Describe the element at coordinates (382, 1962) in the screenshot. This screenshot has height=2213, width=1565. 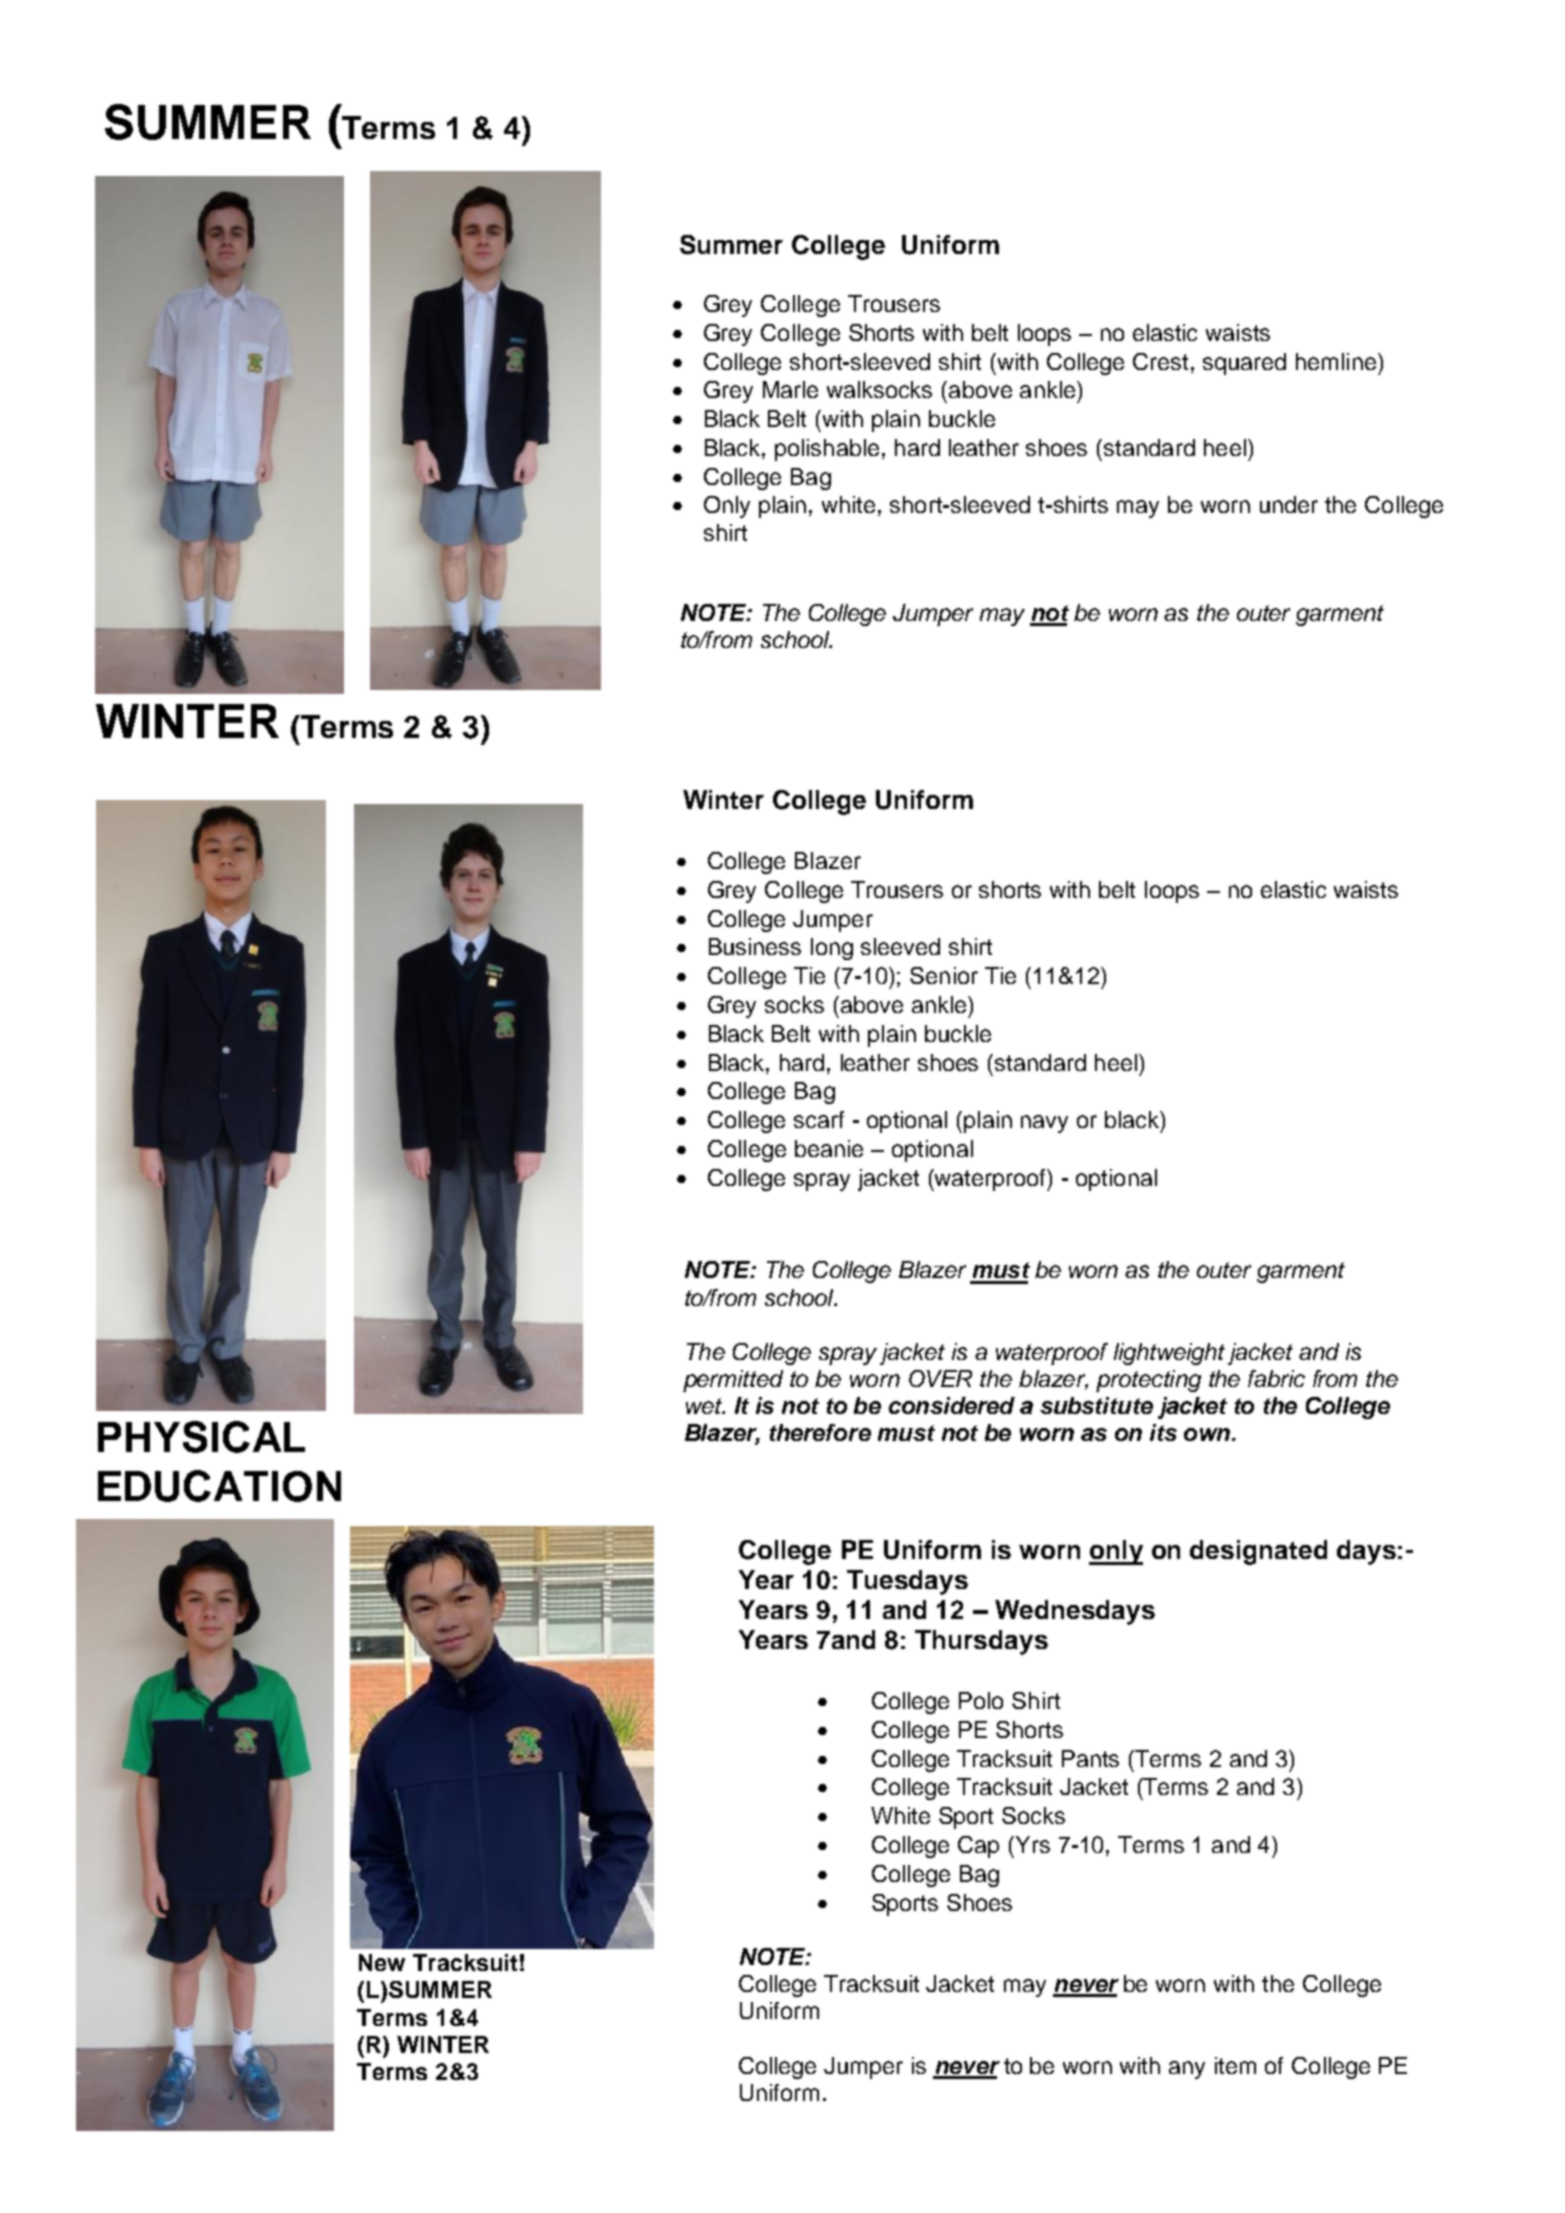
I see `New` at that location.
